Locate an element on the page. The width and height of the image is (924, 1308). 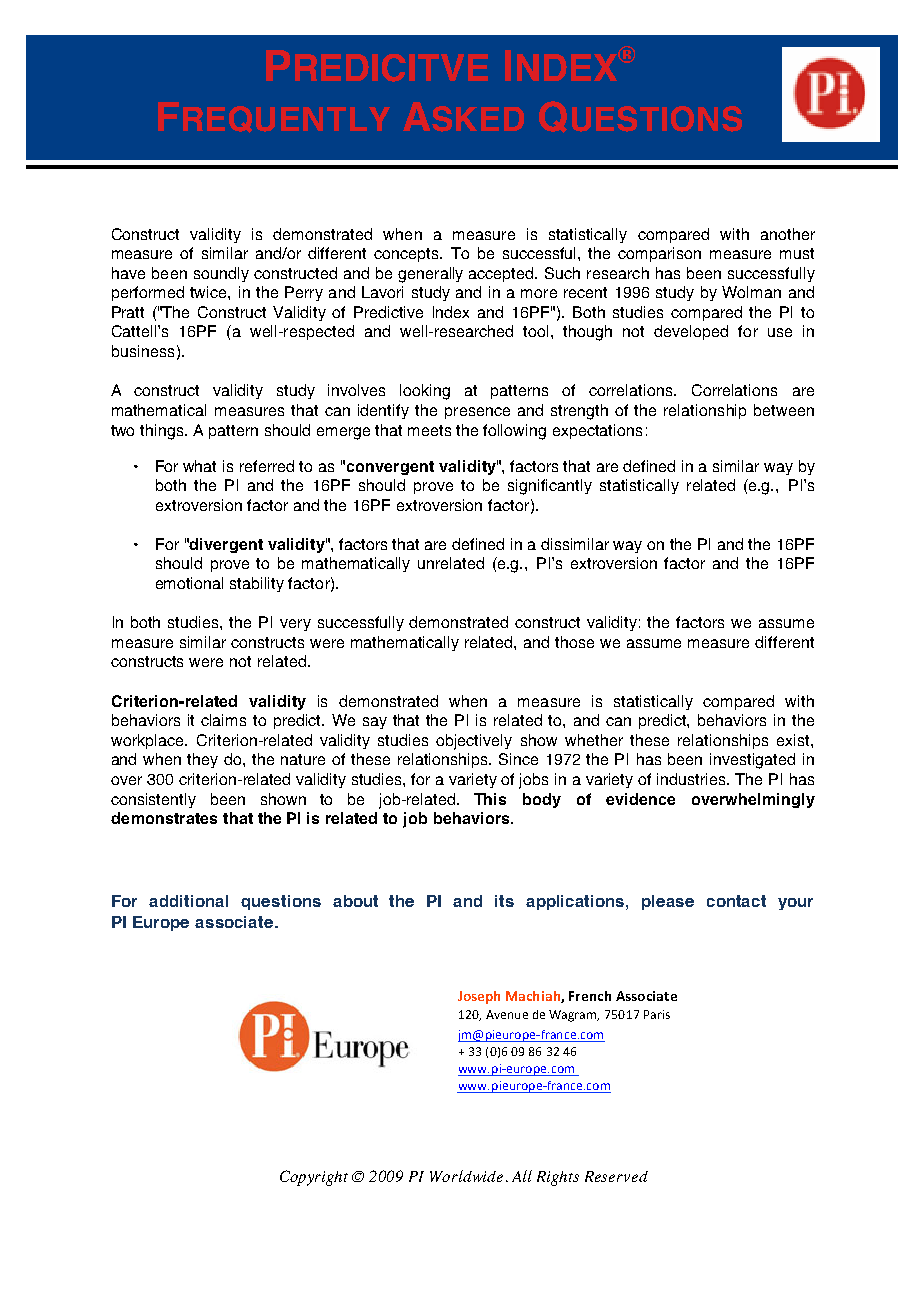
Copyright is located at coordinates (314, 1178).
